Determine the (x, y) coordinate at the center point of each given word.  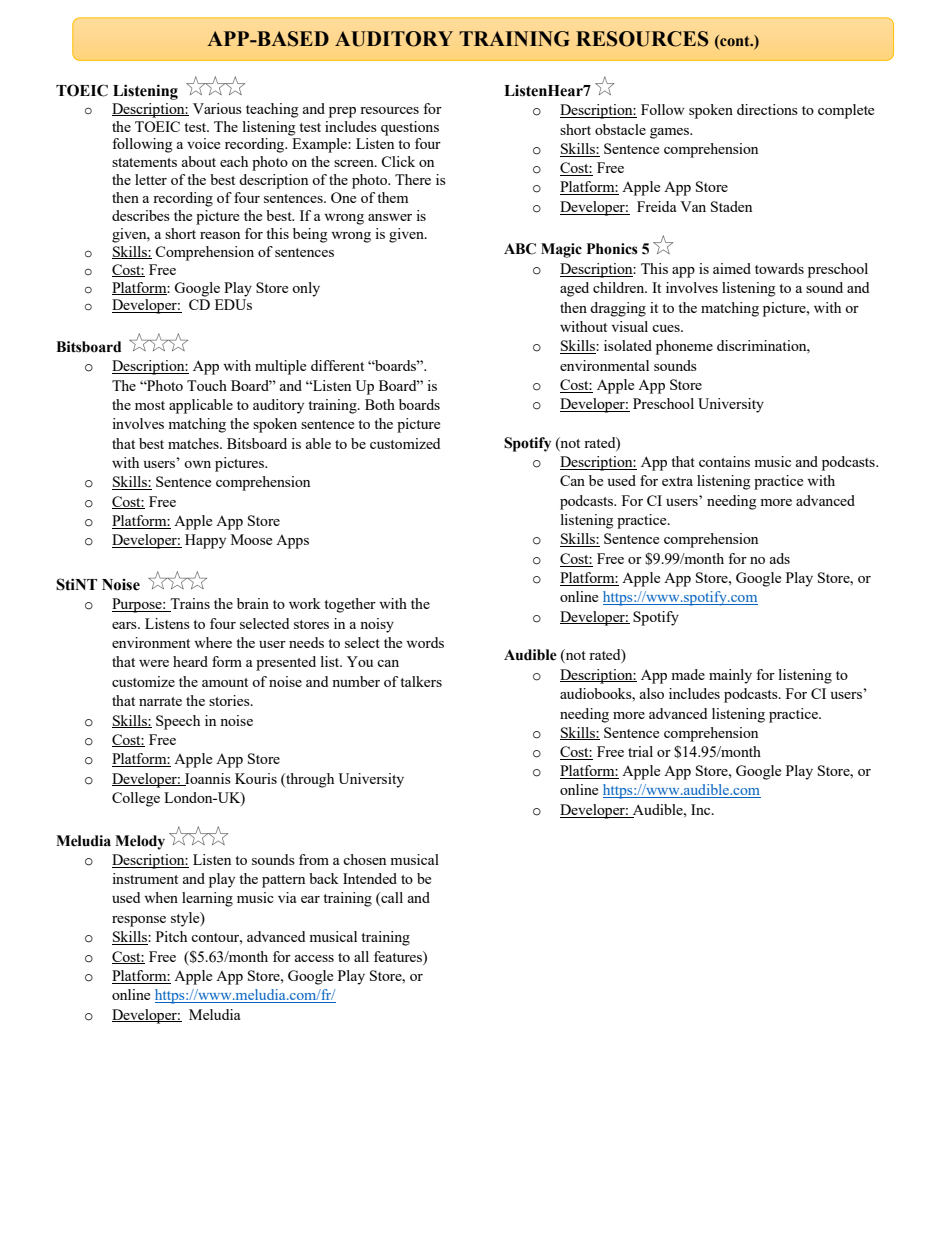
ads (780, 558)
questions (410, 128)
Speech (178, 722)
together (350, 605)
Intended (370, 878)
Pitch (171, 936)
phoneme (684, 347)
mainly (730, 676)
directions (767, 109)
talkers (421, 681)
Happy (205, 541)
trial (640, 751)
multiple (280, 367)
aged (574, 289)
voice (203, 143)
